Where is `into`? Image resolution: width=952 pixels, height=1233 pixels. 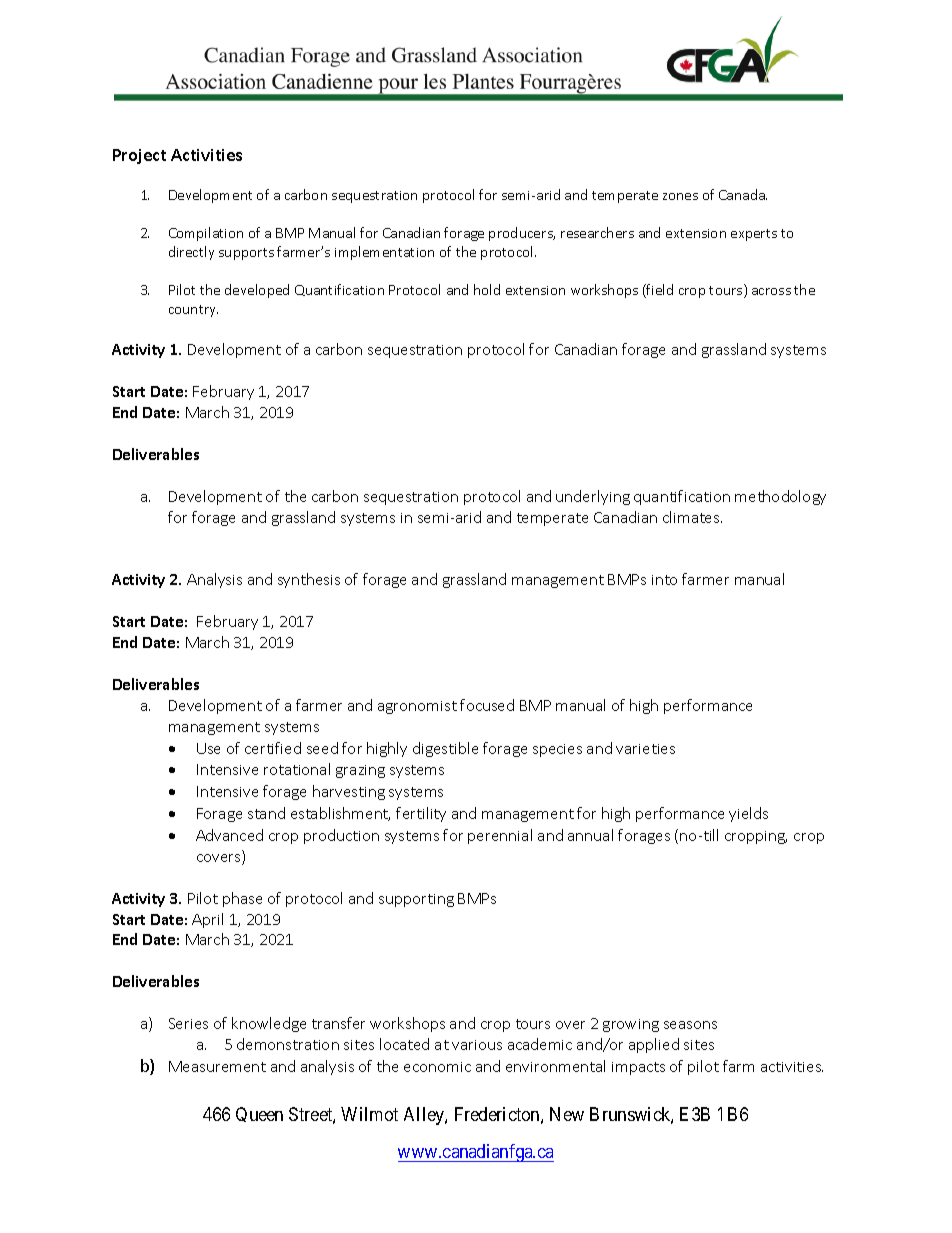 into is located at coordinates (664, 580).
